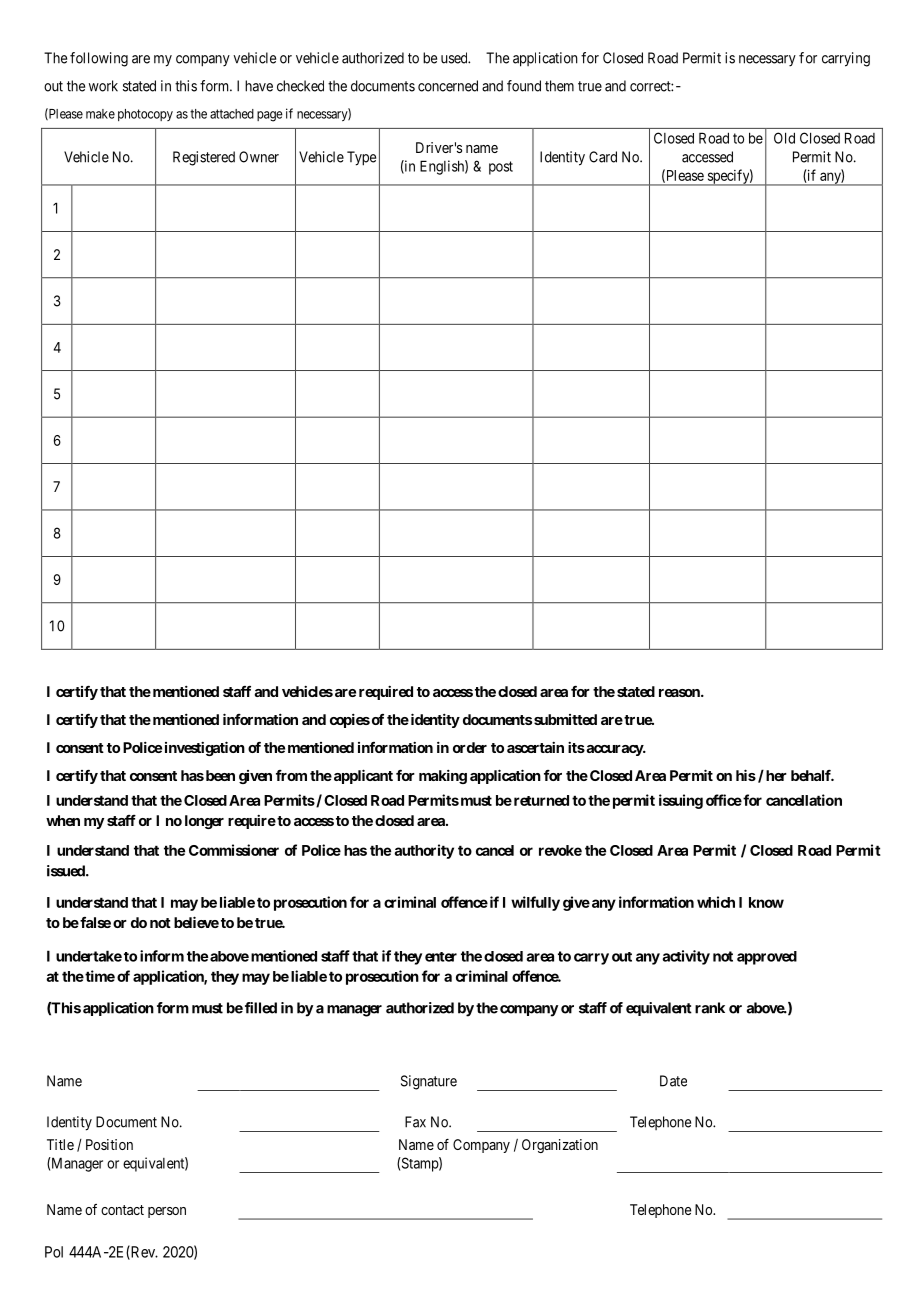  What do you see at coordinates (122, 1210) in the page?
I see `contact` at bounding box center [122, 1210].
